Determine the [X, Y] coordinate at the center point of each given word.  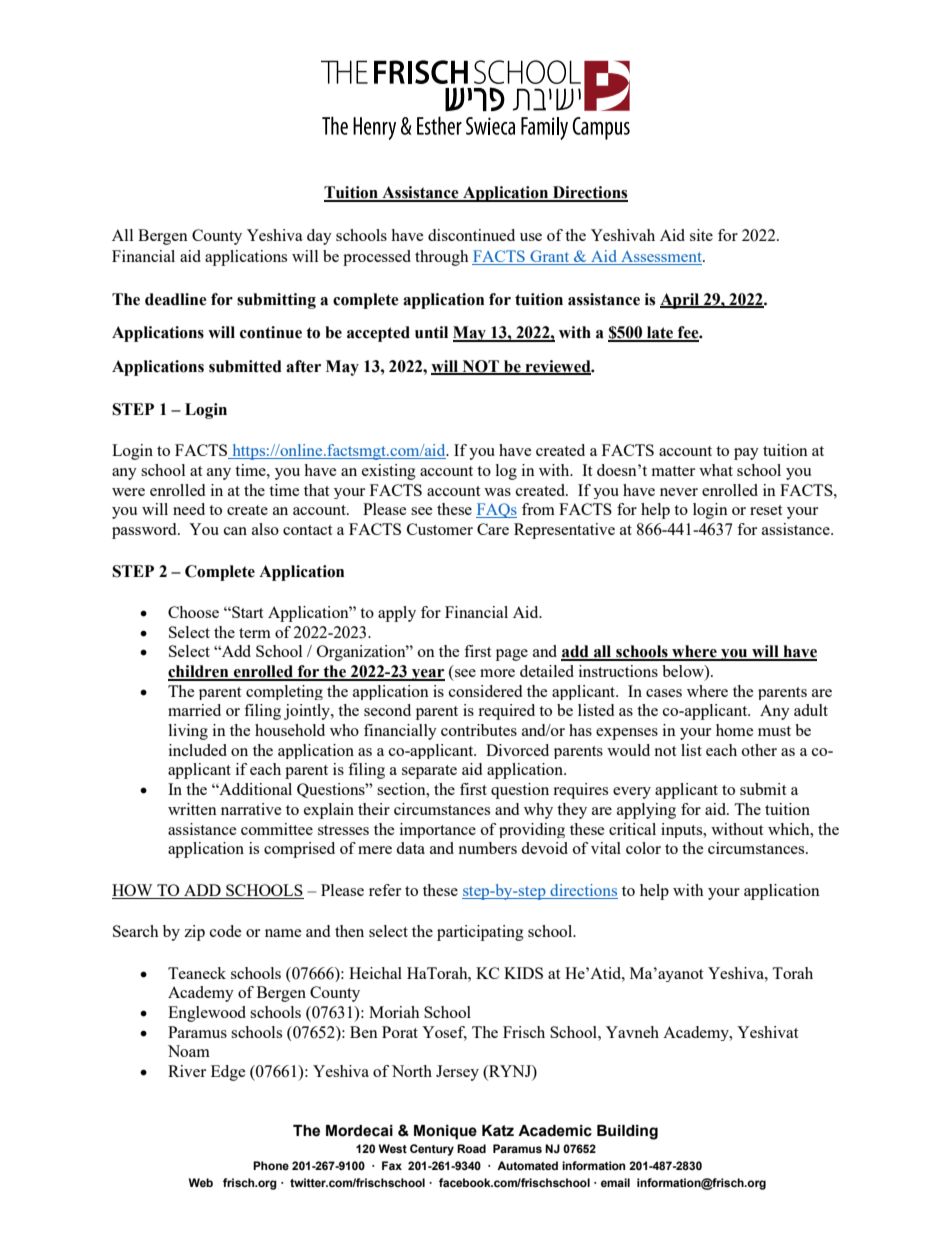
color [643, 848]
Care [493, 529]
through [442, 258]
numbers [487, 848]
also [265, 529]
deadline [176, 299]
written [192, 809]
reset [766, 510]
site [701, 235]
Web [201, 1182]
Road [471, 1148]
